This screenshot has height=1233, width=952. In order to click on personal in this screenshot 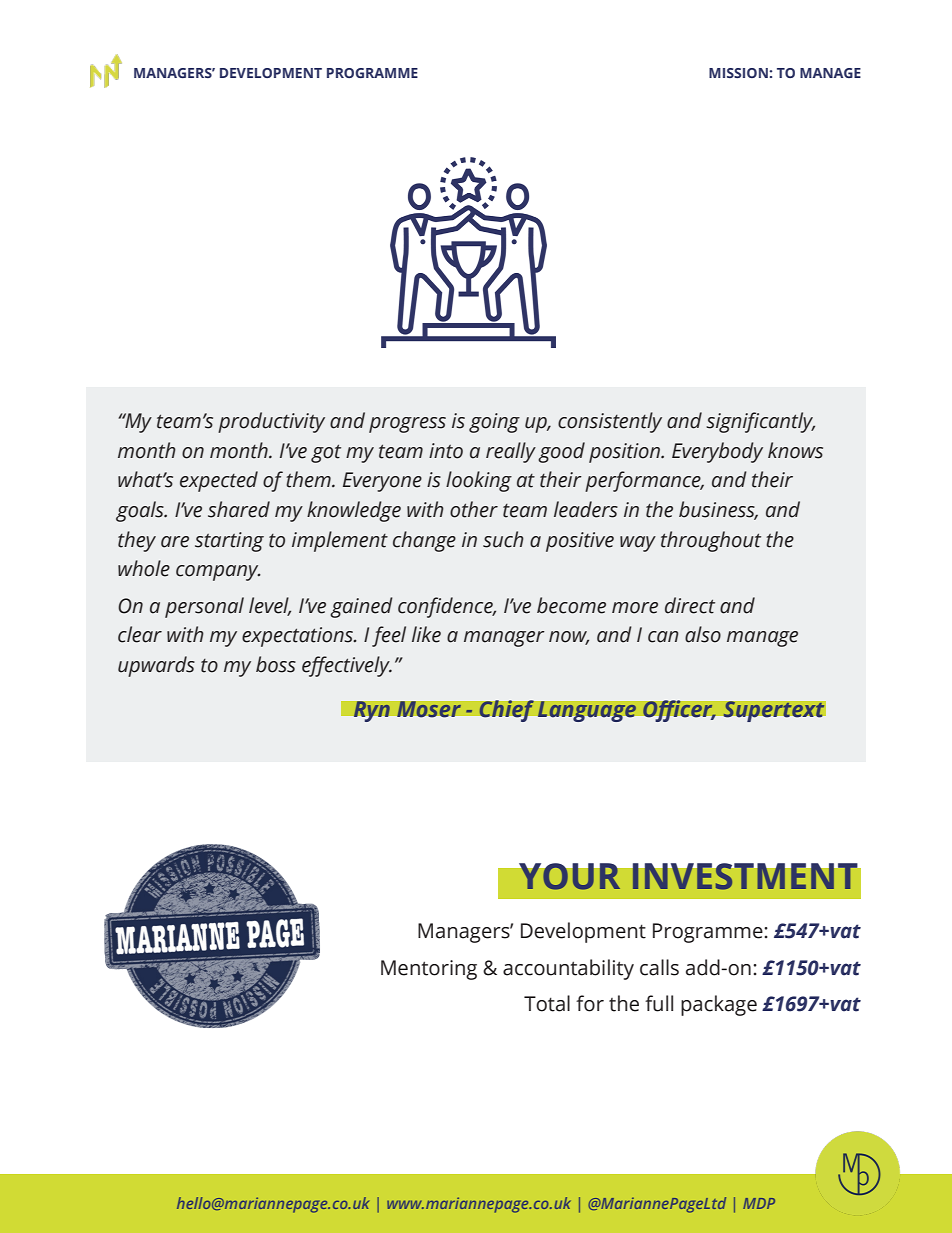, I will do `click(204, 607)`.
